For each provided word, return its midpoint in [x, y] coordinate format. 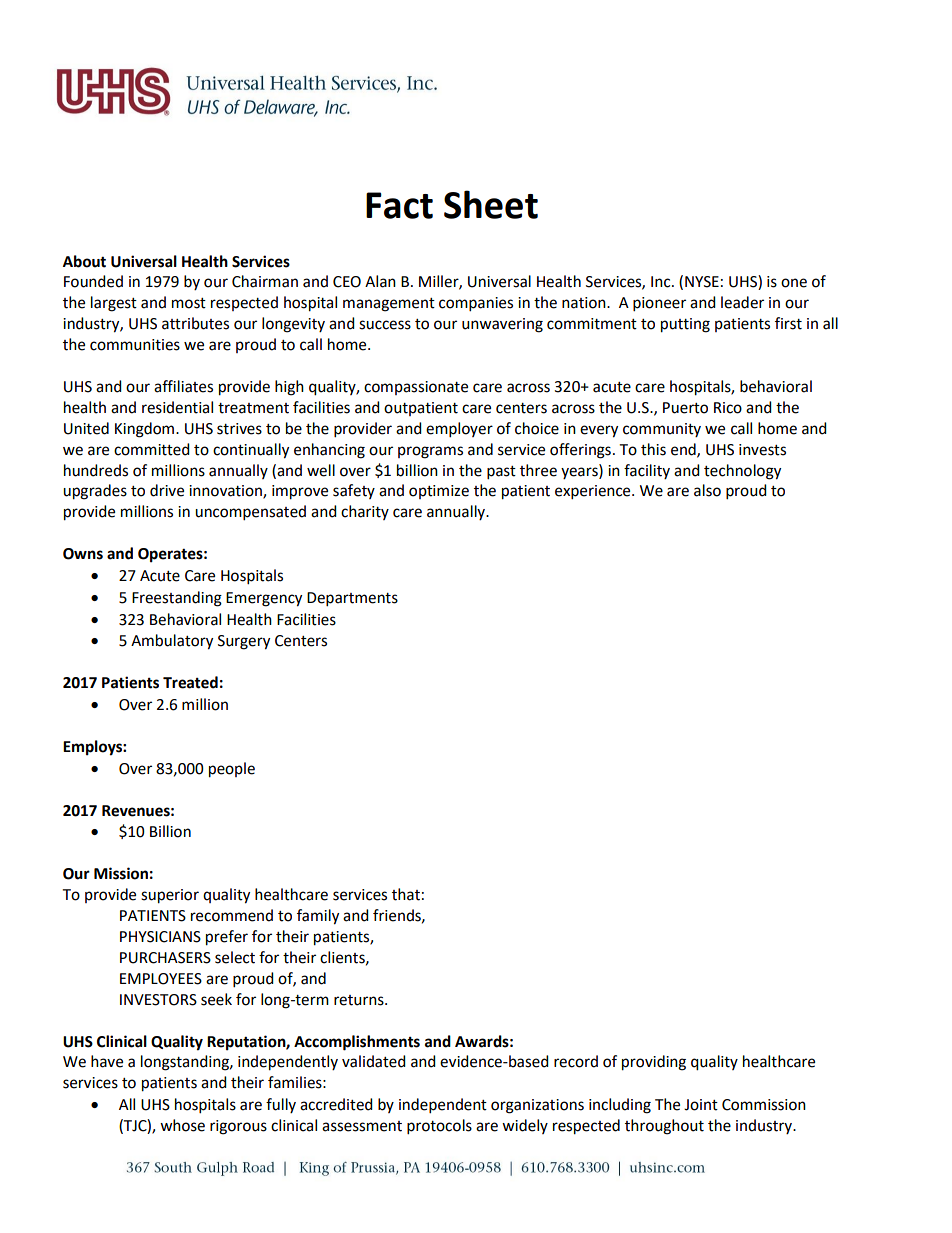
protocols [439, 1127]
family [318, 917]
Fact [399, 205]
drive [167, 490]
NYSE [702, 282]
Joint [701, 1105]
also [707, 490]
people [232, 770]
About [84, 261]
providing [654, 1063]
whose [182, 1125]
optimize [439, 492]
